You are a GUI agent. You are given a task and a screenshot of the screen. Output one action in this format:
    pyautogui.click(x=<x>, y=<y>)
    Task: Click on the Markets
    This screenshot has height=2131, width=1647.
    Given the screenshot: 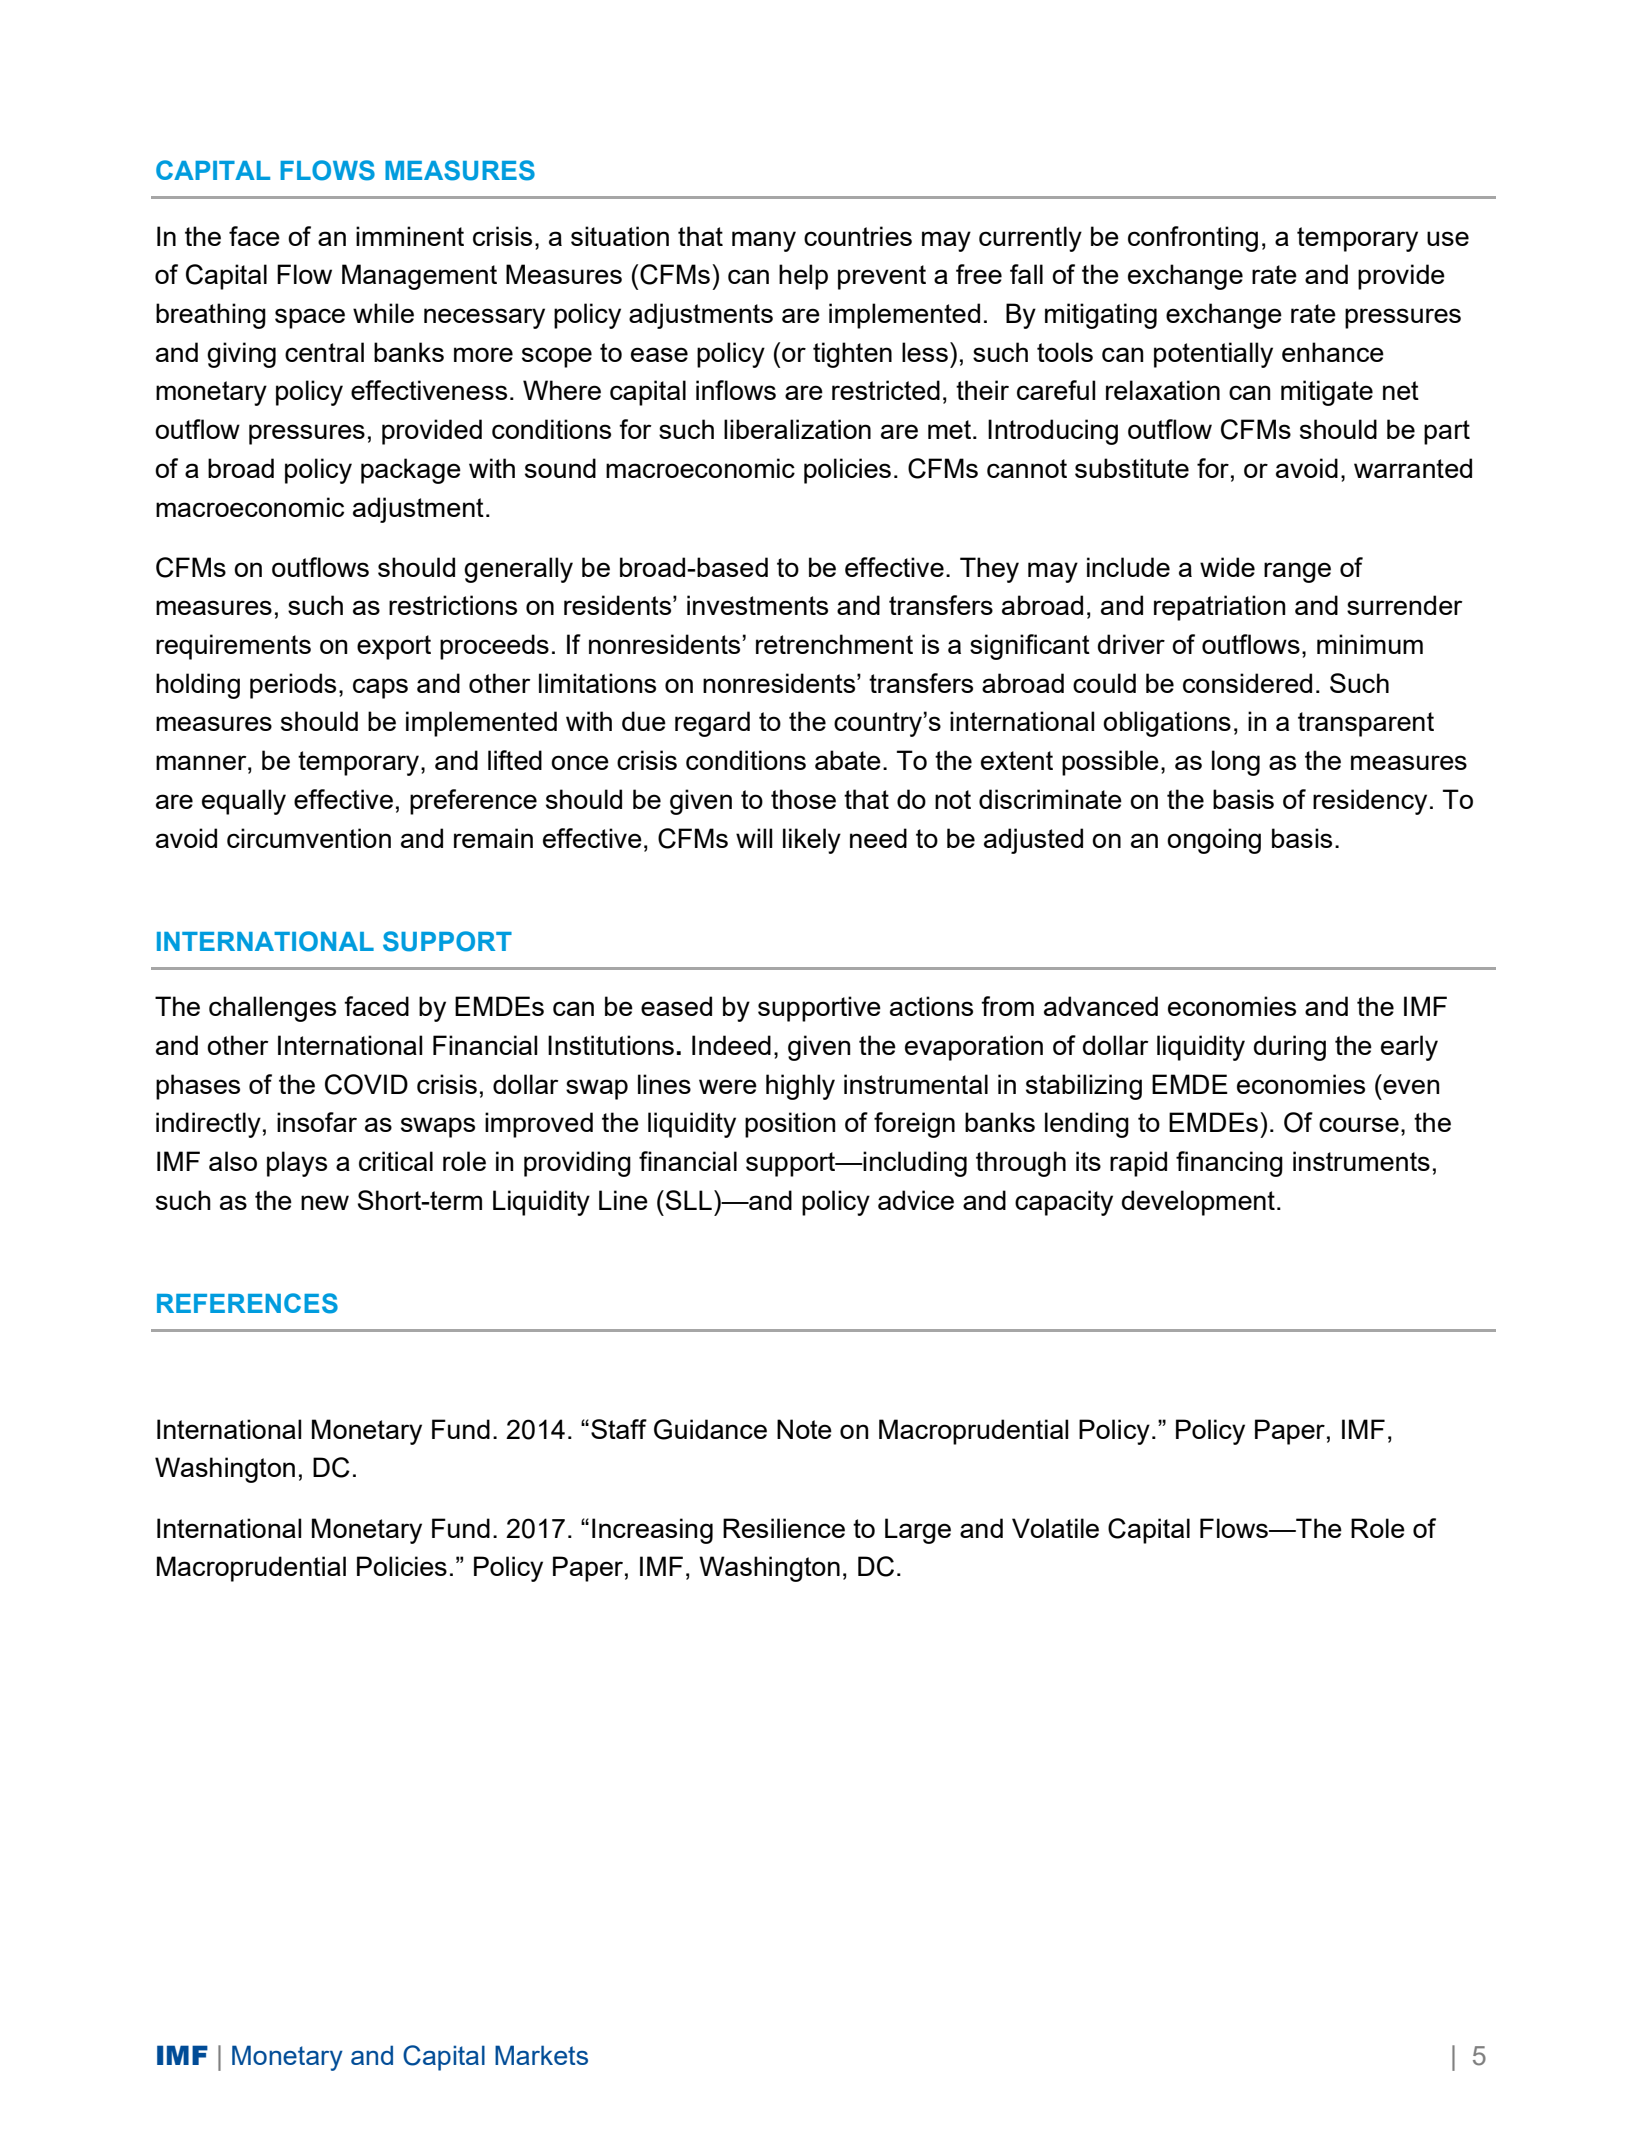 What is the action you would take?
    pyautogui.click(x=541, y=2055)
